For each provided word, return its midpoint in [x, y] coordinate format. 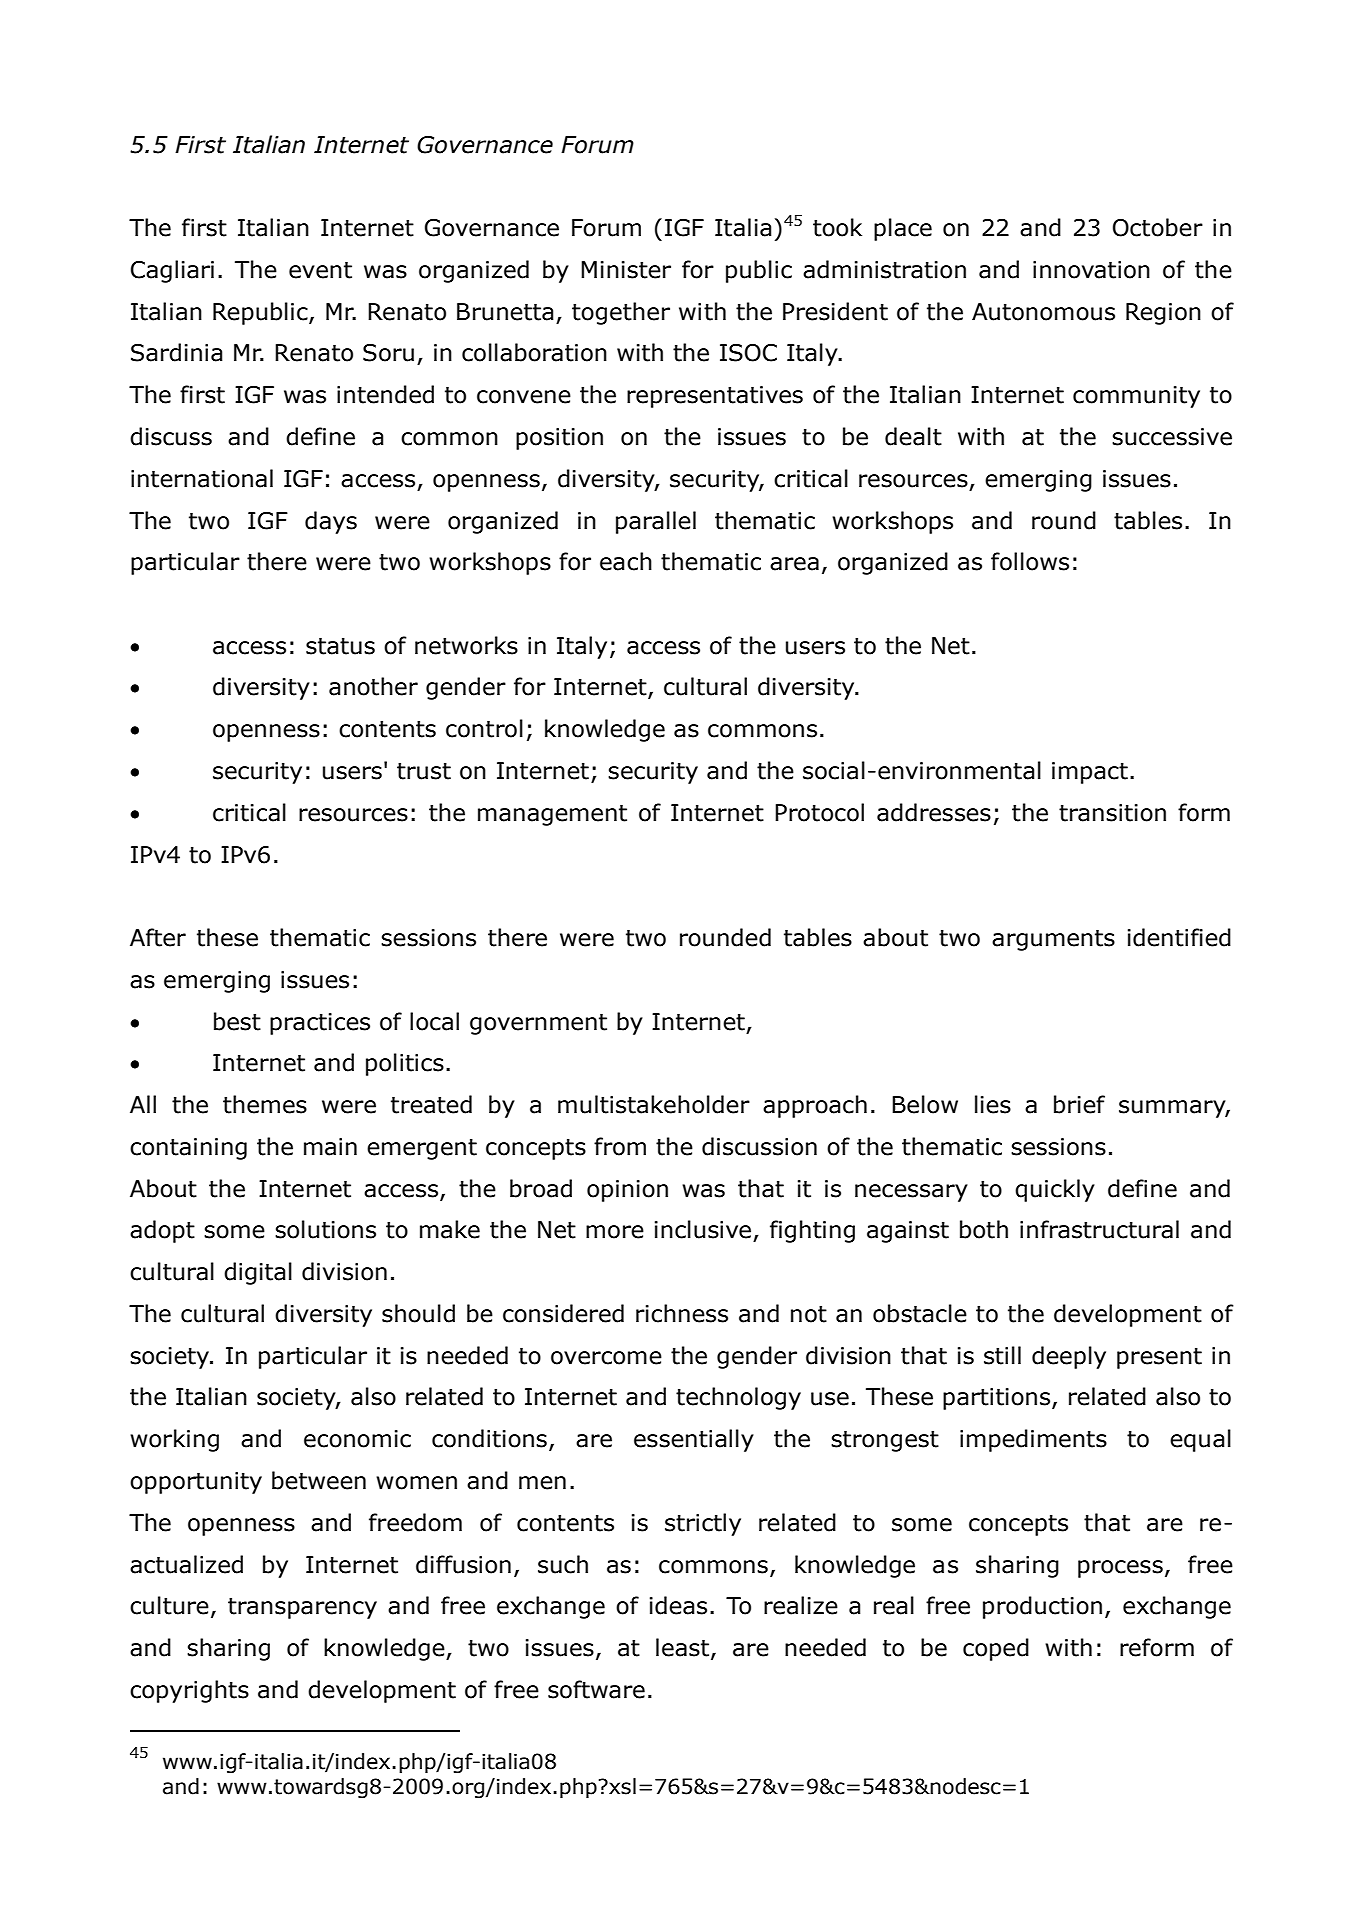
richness [682, 1313]
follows [1030, 561]
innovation [1091, 270]
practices [320, 1024]
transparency [302, 1608]
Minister [626, 270]
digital [258, 1273]
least [682, 1647]
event [320, 270]
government [538, 1024]
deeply [1069, 1357]
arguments [1053, 940]
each [626, 561]
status [340, 646]
